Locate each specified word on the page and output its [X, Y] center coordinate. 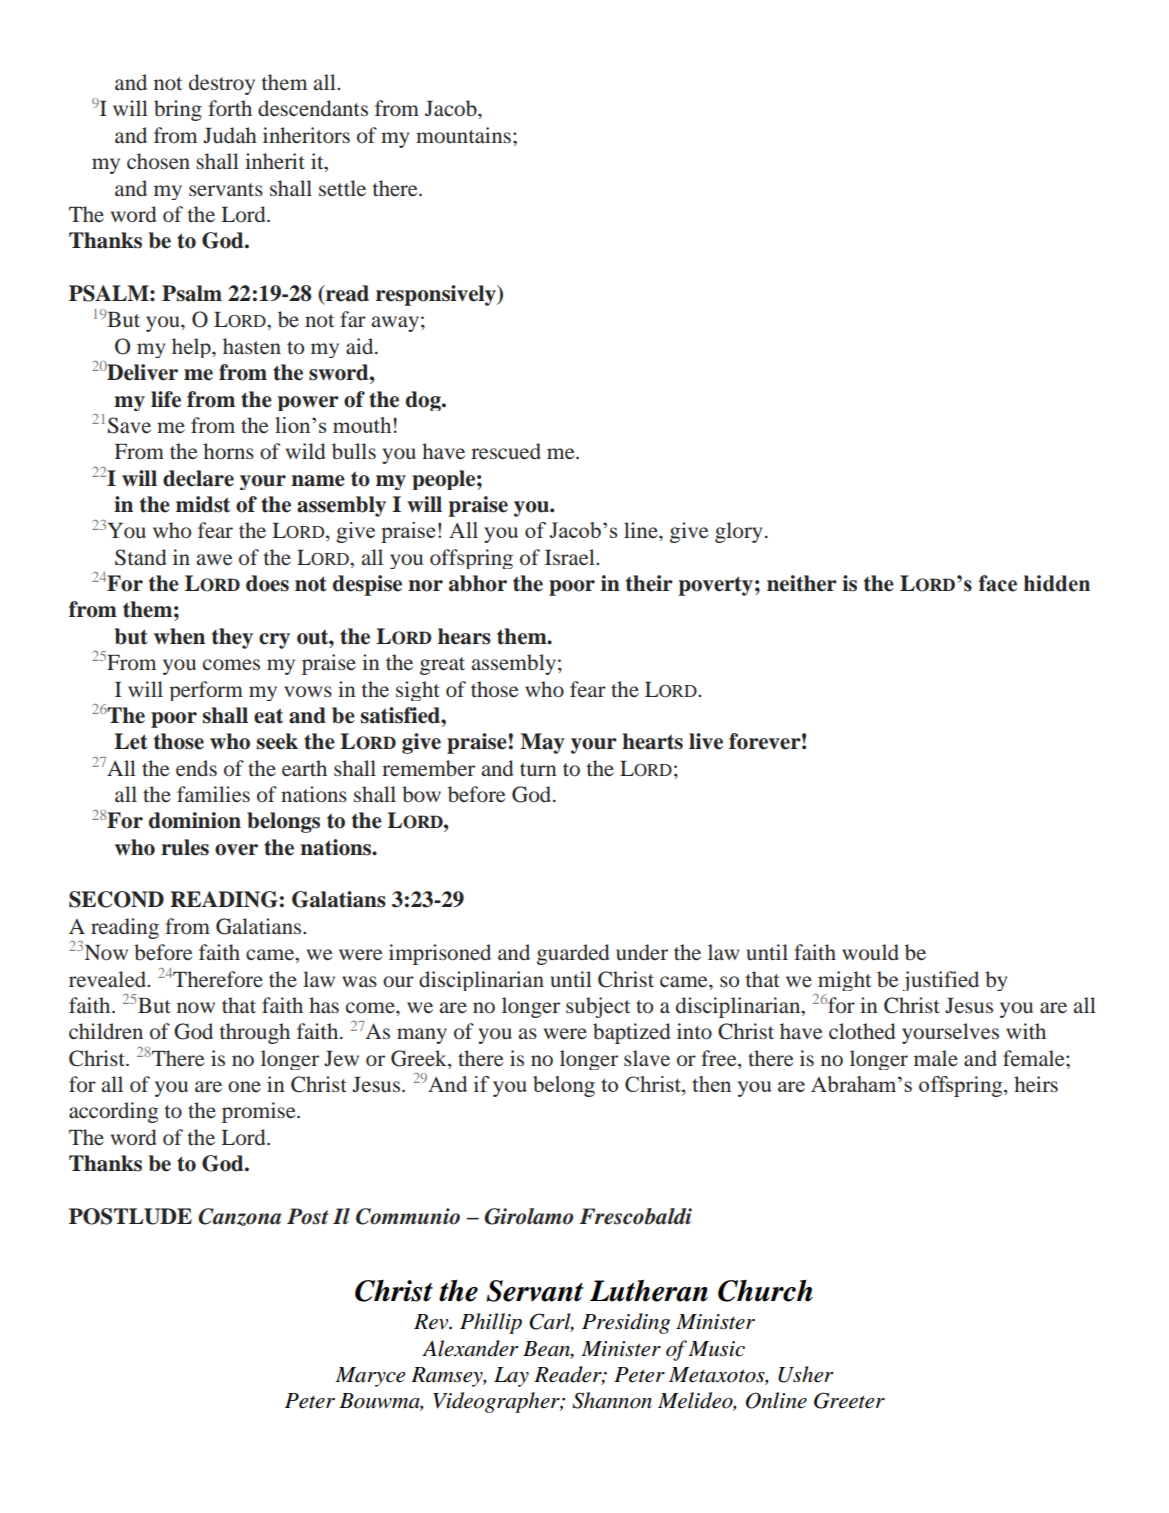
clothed [862, 1031]
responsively [437, 295]
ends [196, 768]
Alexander [470, 1348]
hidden [1057, 583]
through [255, 1033]
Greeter [849, 1400]
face [997, 583]
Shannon [612, 1400]
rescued [506, 451]
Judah [230, 135]
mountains [463, 135]
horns [228, 451]
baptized [632, 1033]
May [542, 743]
